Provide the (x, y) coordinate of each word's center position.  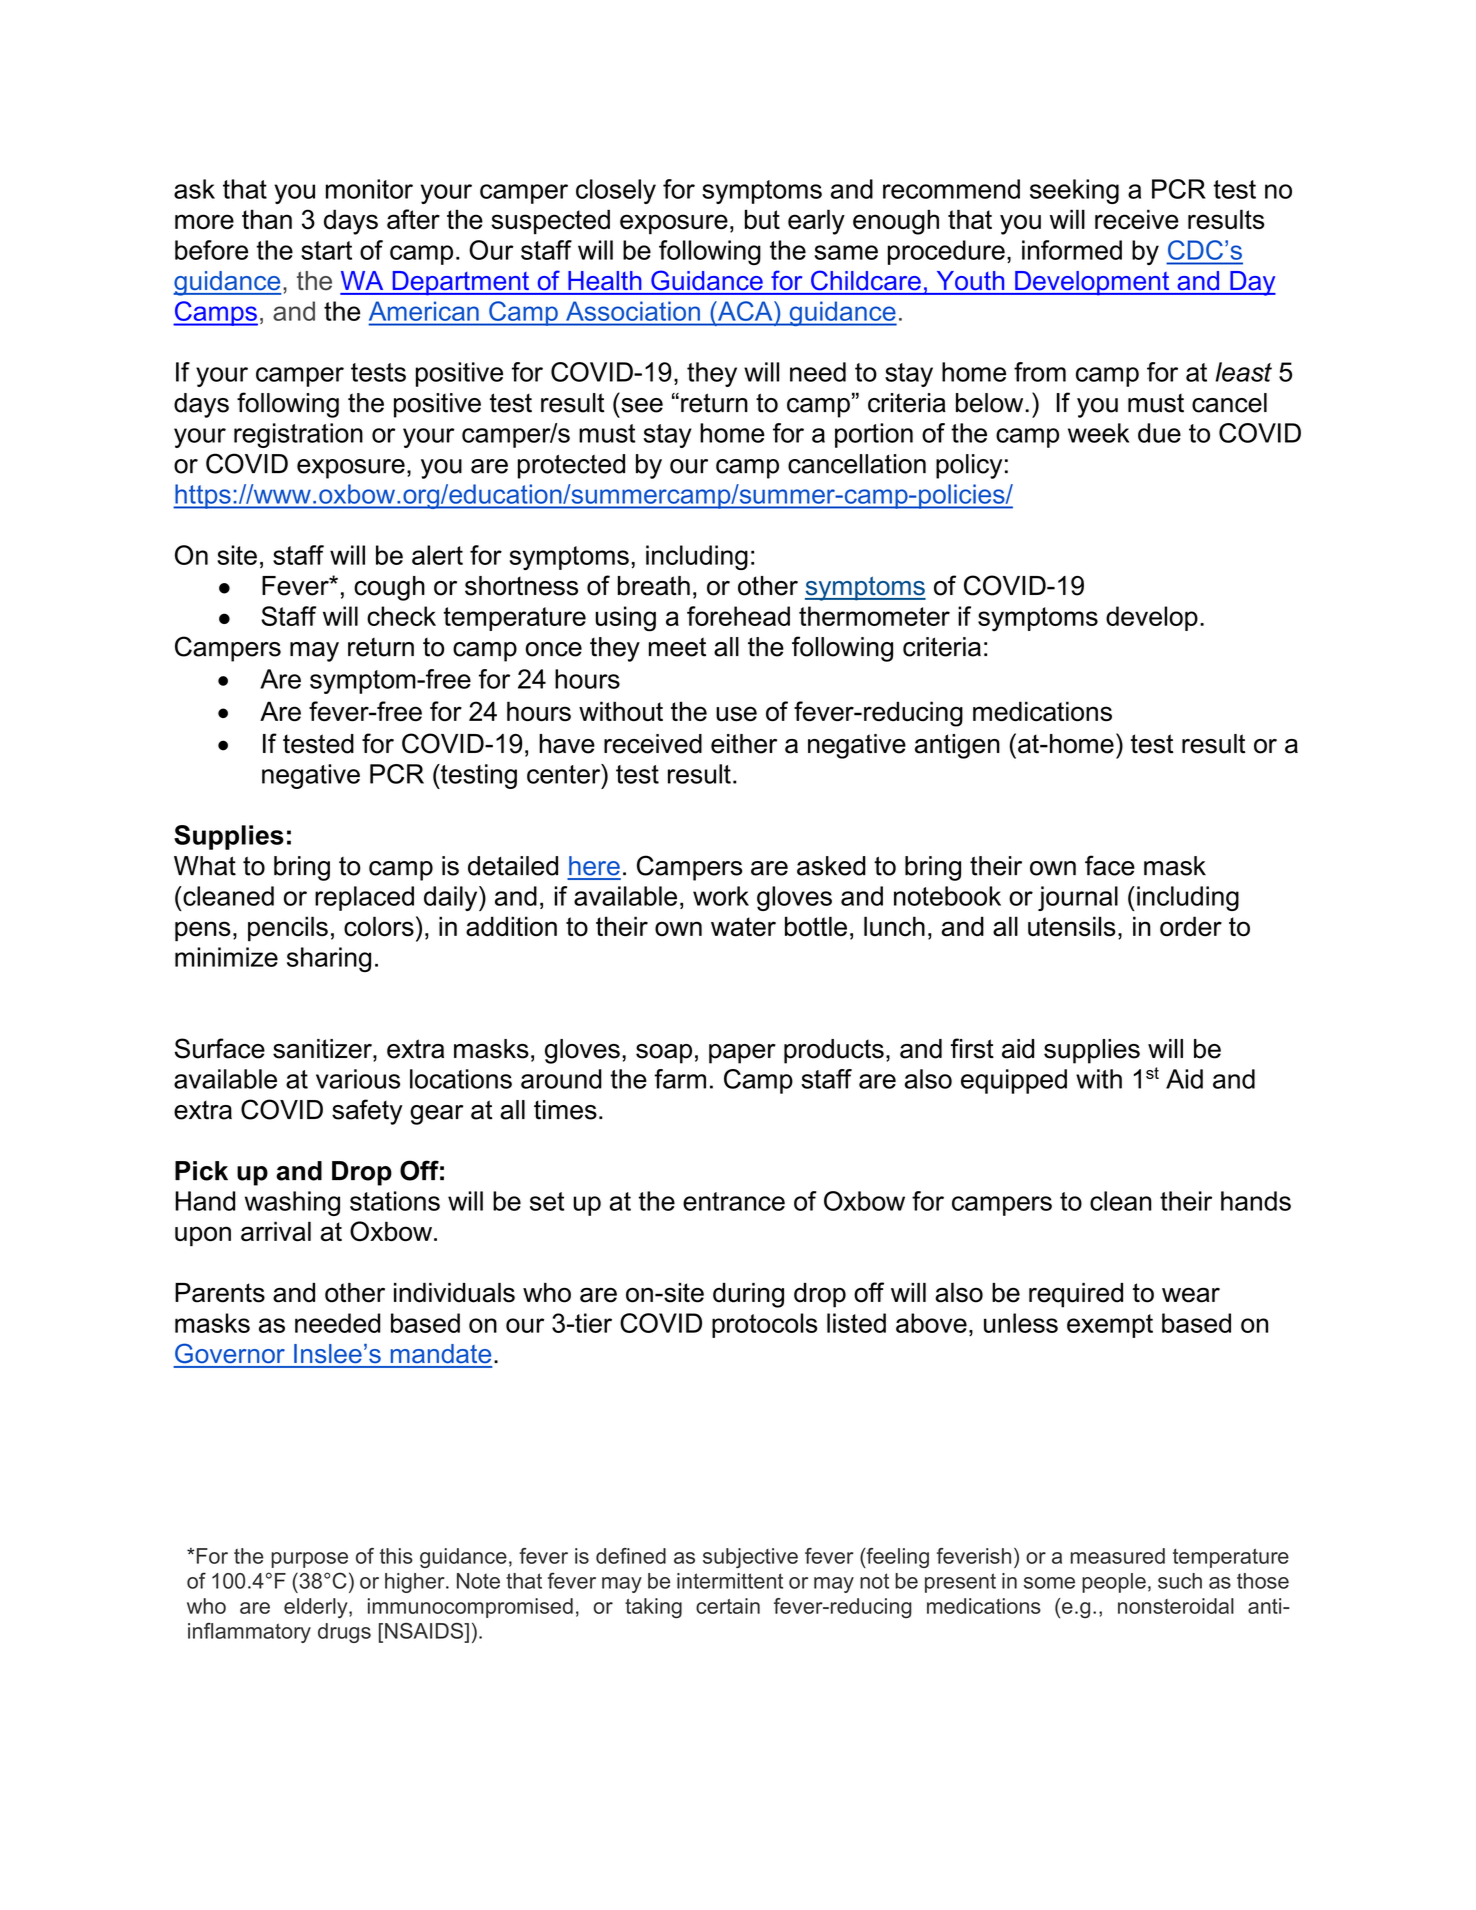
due (1159, 433)
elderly (317, 1608)
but (762, 219)
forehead (738, 616)
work (721, 896)
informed (1072, 250)
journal (1078, 898)
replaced (364, 898)
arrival (276, 1231)
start (326, 250)
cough (389, 588)
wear (1191, 1295)
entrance (734, 1201)
